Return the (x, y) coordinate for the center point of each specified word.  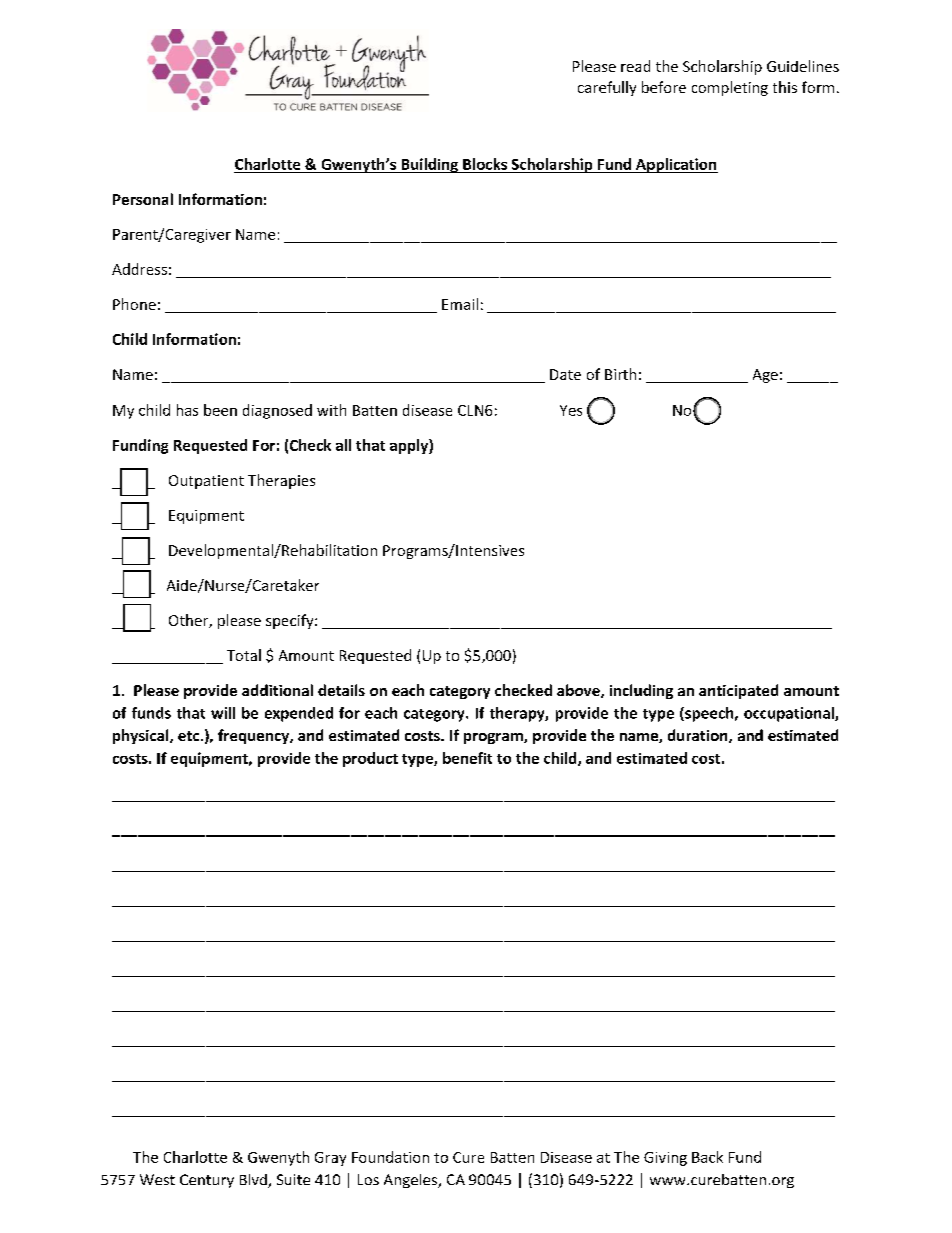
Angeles (412, 1181)
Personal (143, 199)
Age (765, 376)
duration (699, 736)
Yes (571, 410)
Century (207, 1181)
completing (730, 88)
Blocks (485, 164)
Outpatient (206, 482)
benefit (467, 758)
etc (190, 736)
